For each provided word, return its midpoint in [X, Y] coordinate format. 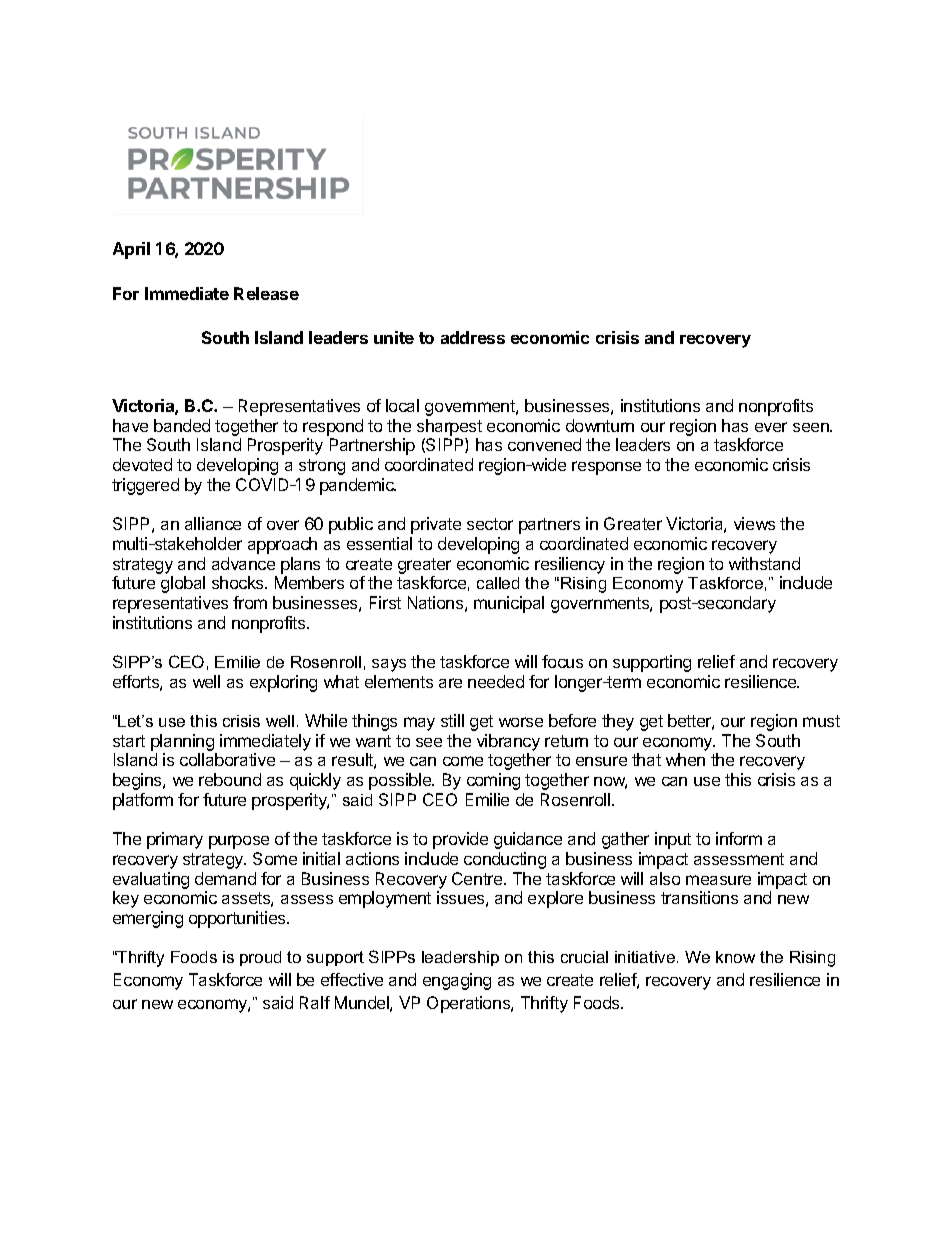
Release [266, 293]
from [250, 602]
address [473, 337]
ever [771, 427]
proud [260, 958]
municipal [509, 604]
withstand [764, 563]
